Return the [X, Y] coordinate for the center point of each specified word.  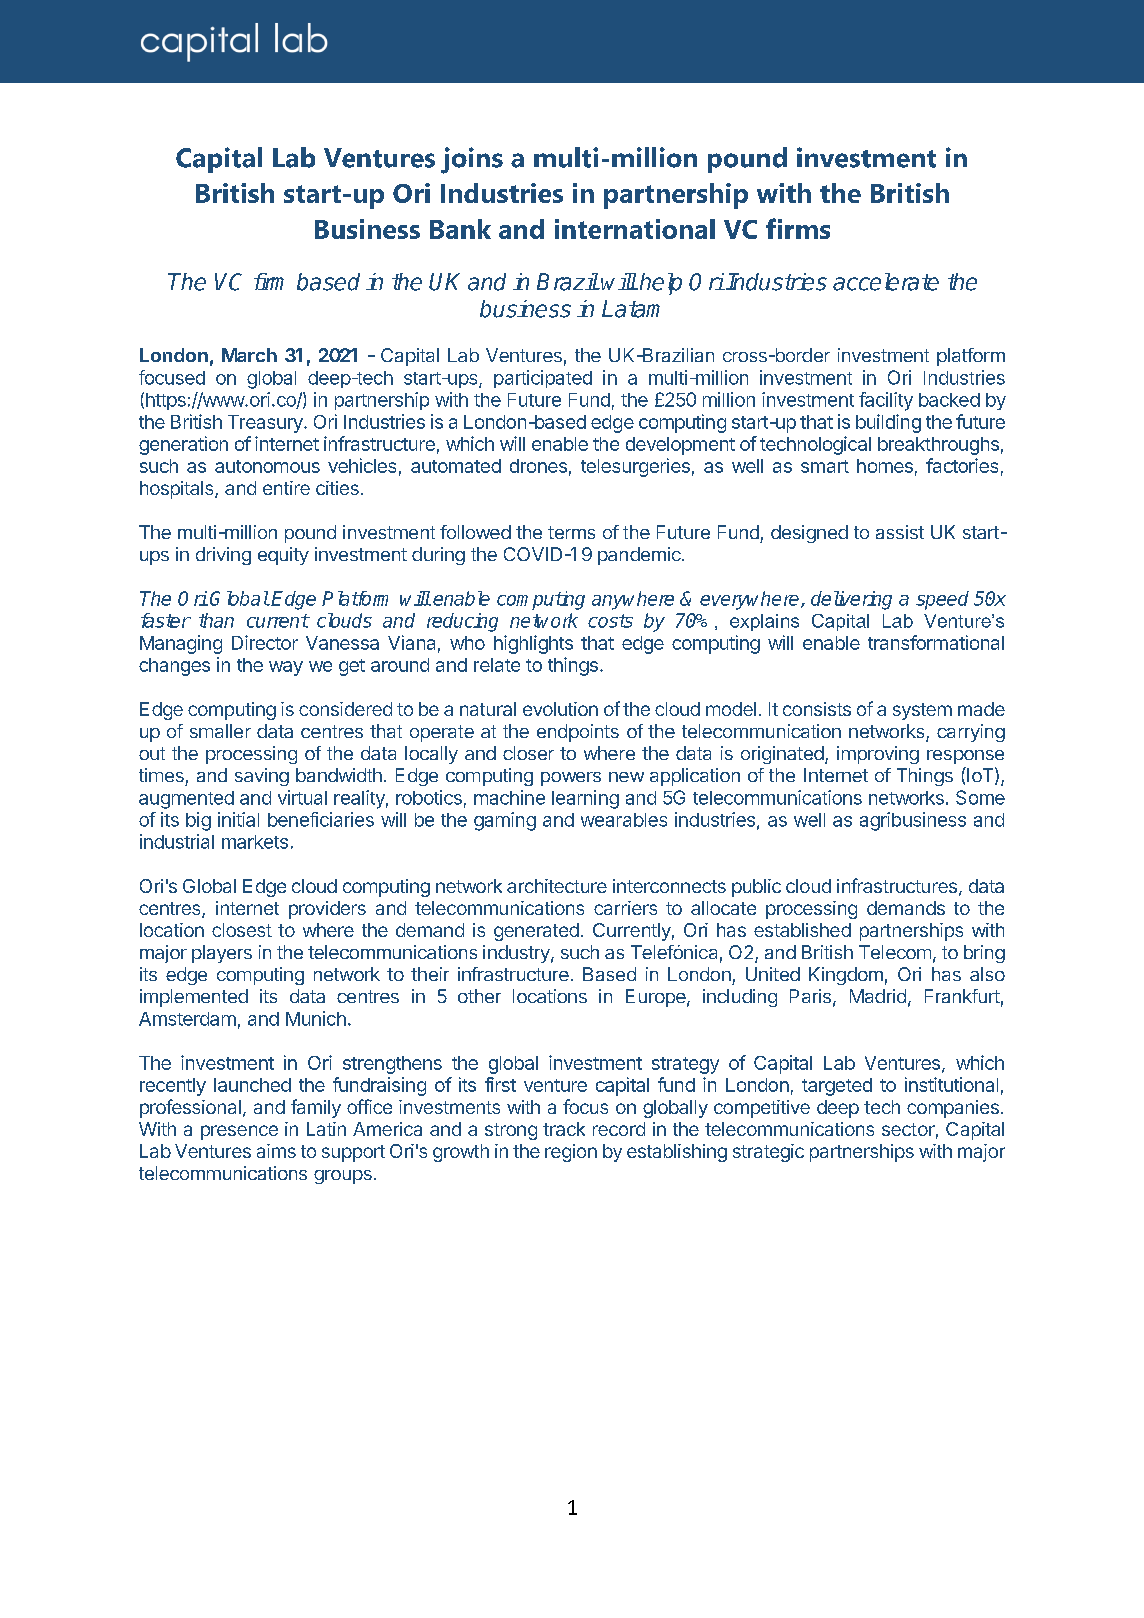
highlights [533, 644]
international [635, 229]
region [571, 1153]
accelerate [886, 282]
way [286, 668]
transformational [936, 642]
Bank [460, 229]
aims [276, 1151]
